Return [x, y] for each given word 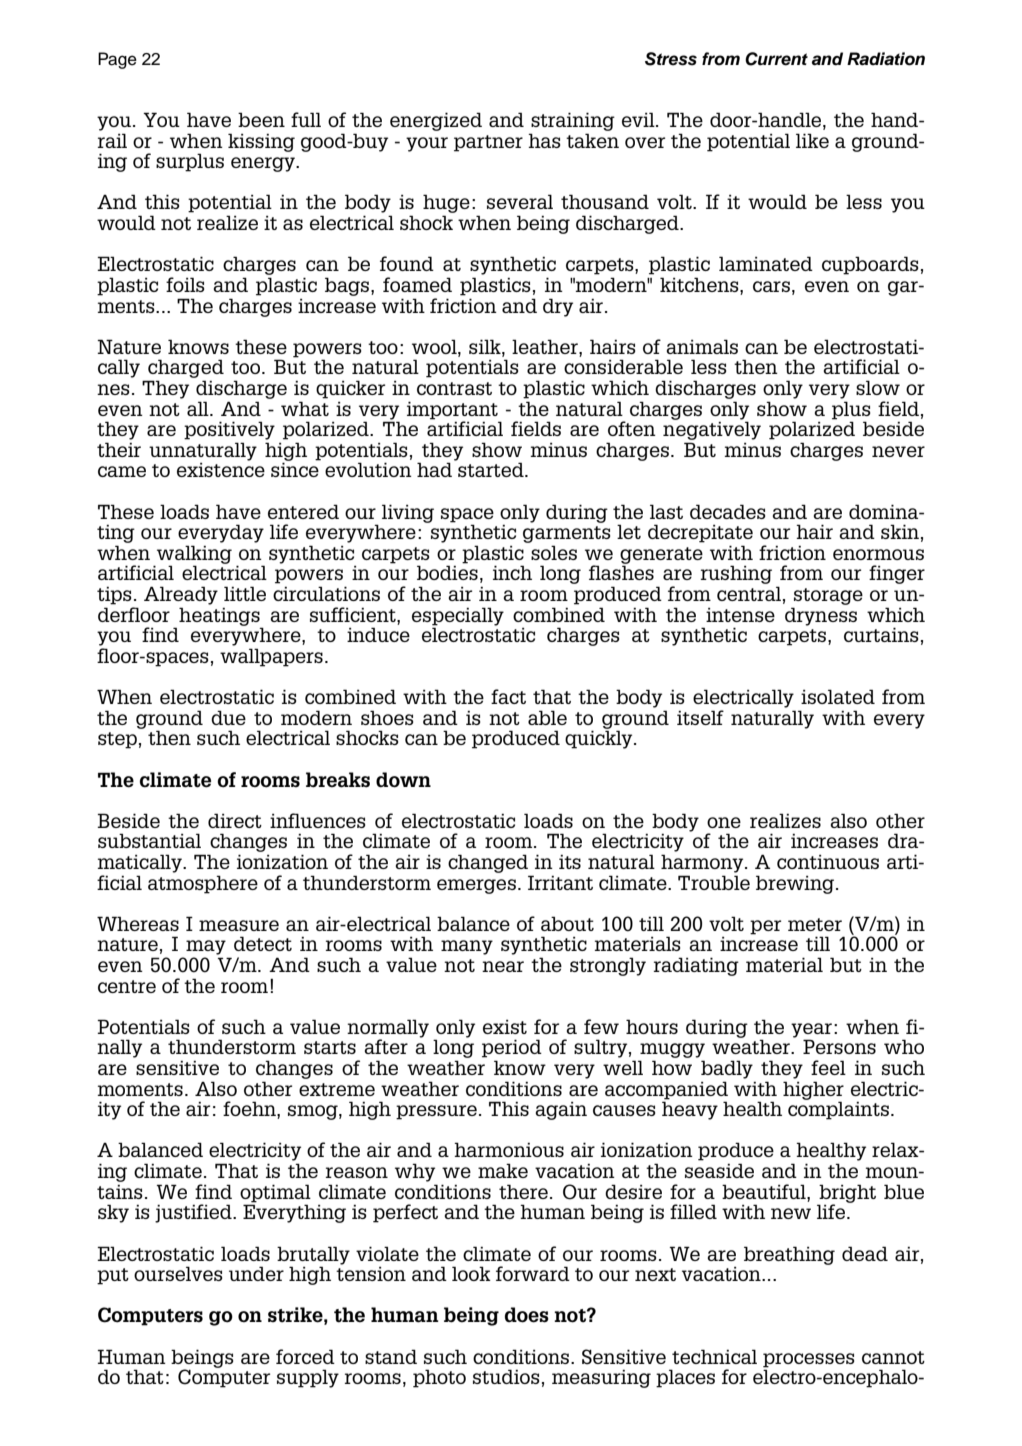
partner [488, 143]
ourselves [178, 1273]
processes [809, 1360]
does [527, 1315]
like [812, 140]
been [261, 119]
